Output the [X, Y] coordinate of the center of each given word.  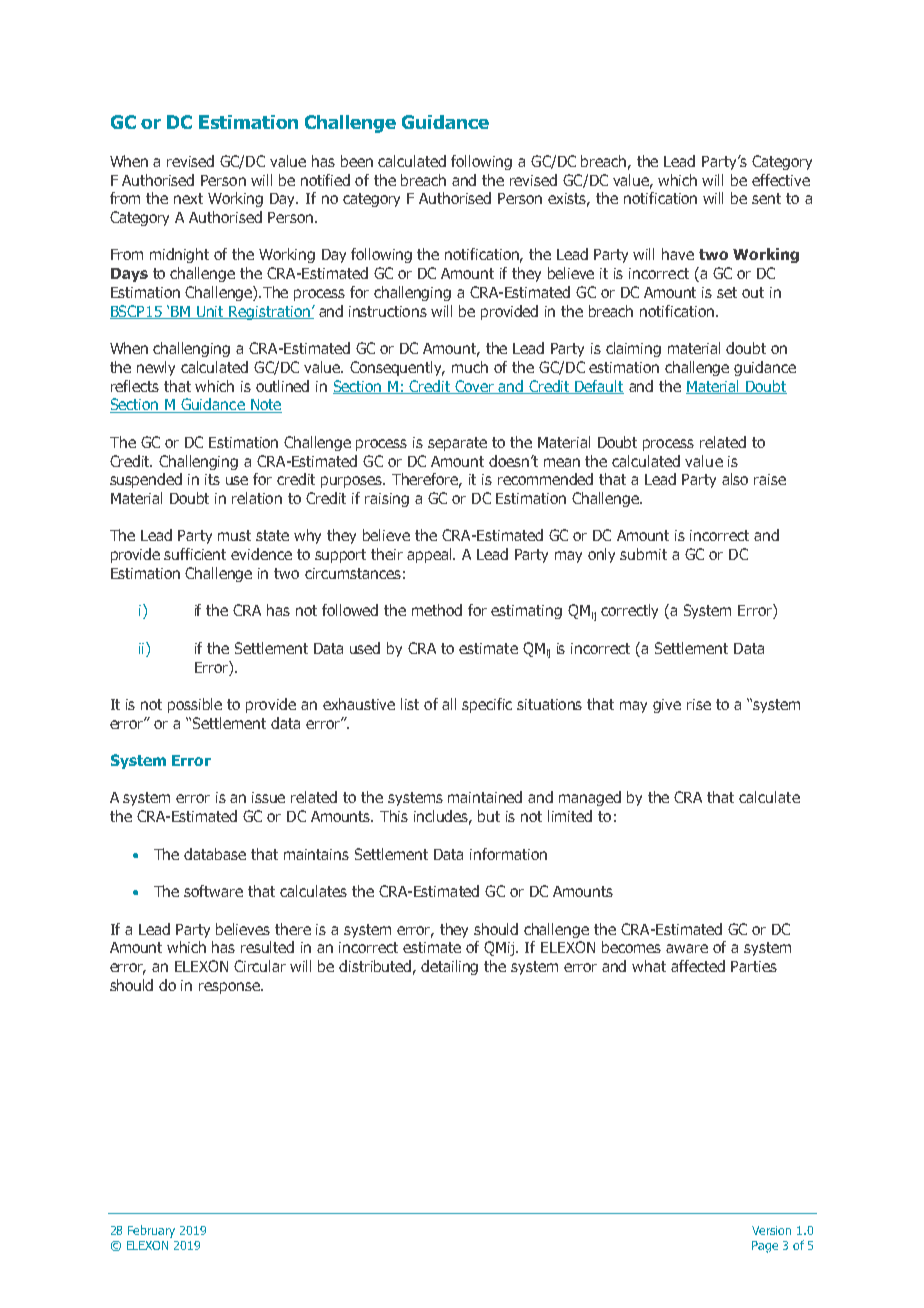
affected [698, 966]
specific [487, 705]
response [230, 988]
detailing [449, 967]
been [357, 161]
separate [457, 444]
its [212, 479]
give [667, 706]
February [151, 1231]
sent [766, 198]
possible [195, 705]
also [735, 479]
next [188, 198]
